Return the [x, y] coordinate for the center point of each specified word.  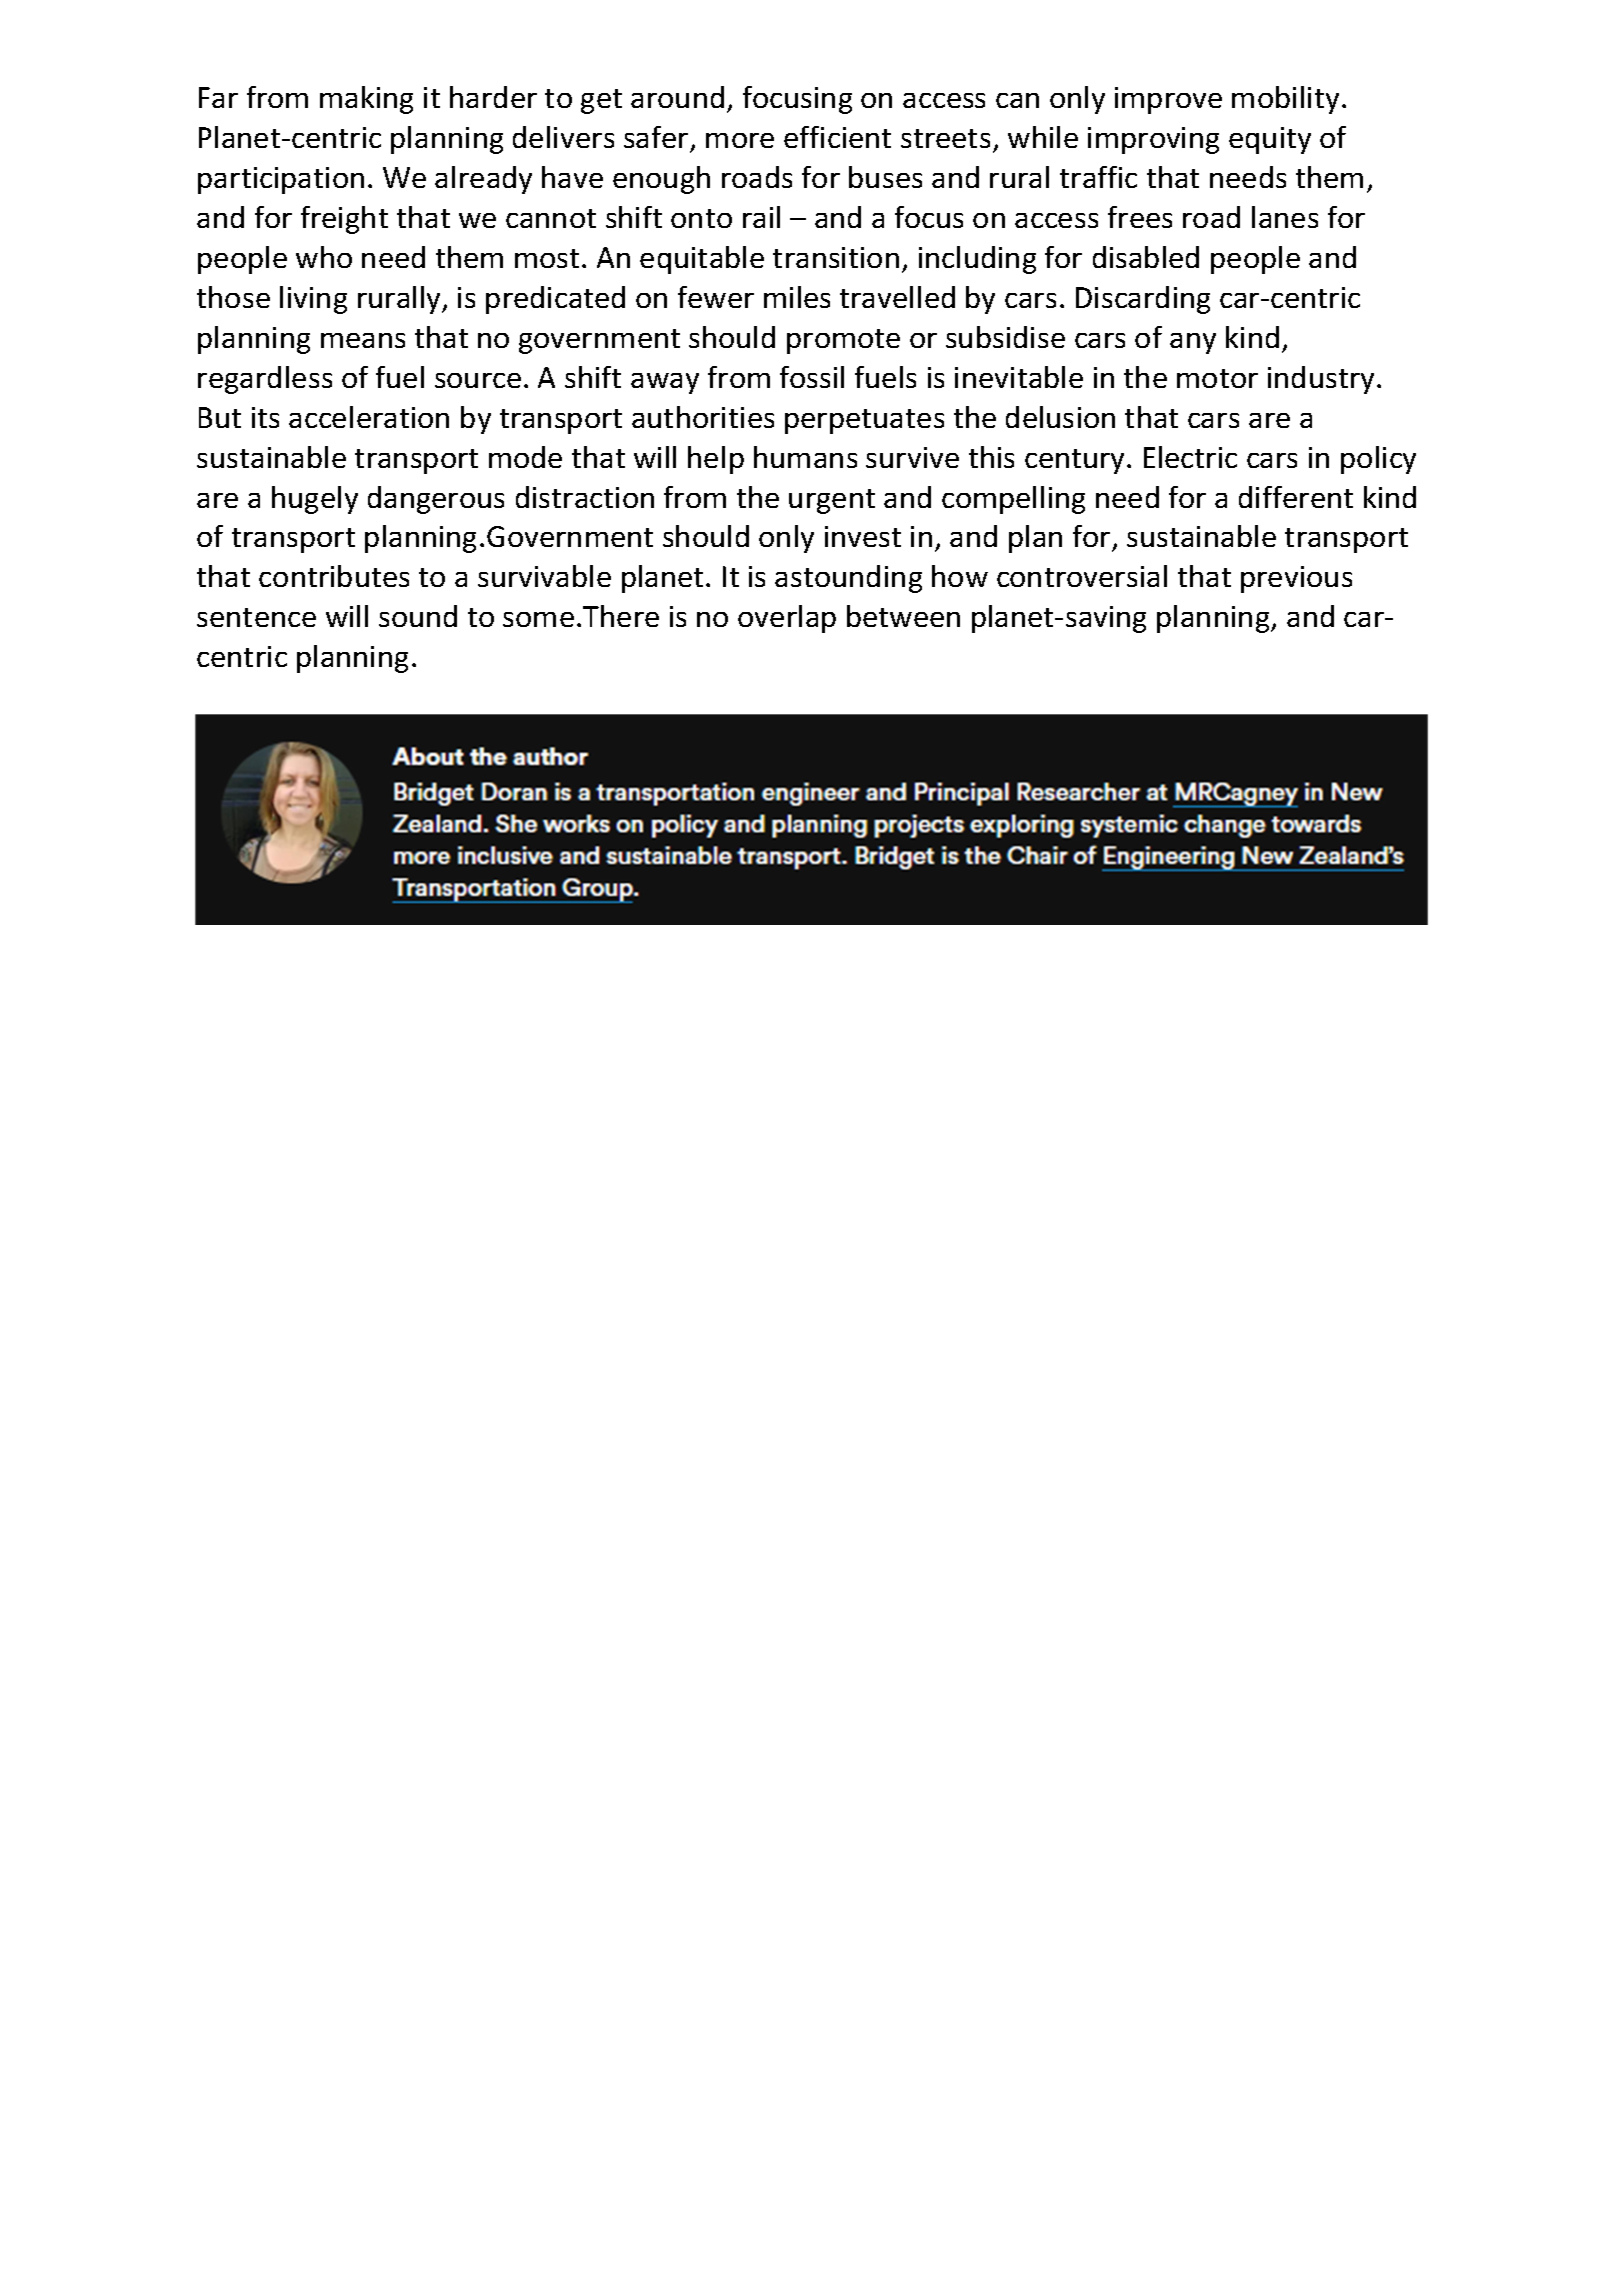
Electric [1190, 457]
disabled [1146, 257]
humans [805, 457]
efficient [837, 137]
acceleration [369, 417]
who [324, 257]
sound [418, 616]
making [366, 100]
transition [836, 257]
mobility [1285, 100]
